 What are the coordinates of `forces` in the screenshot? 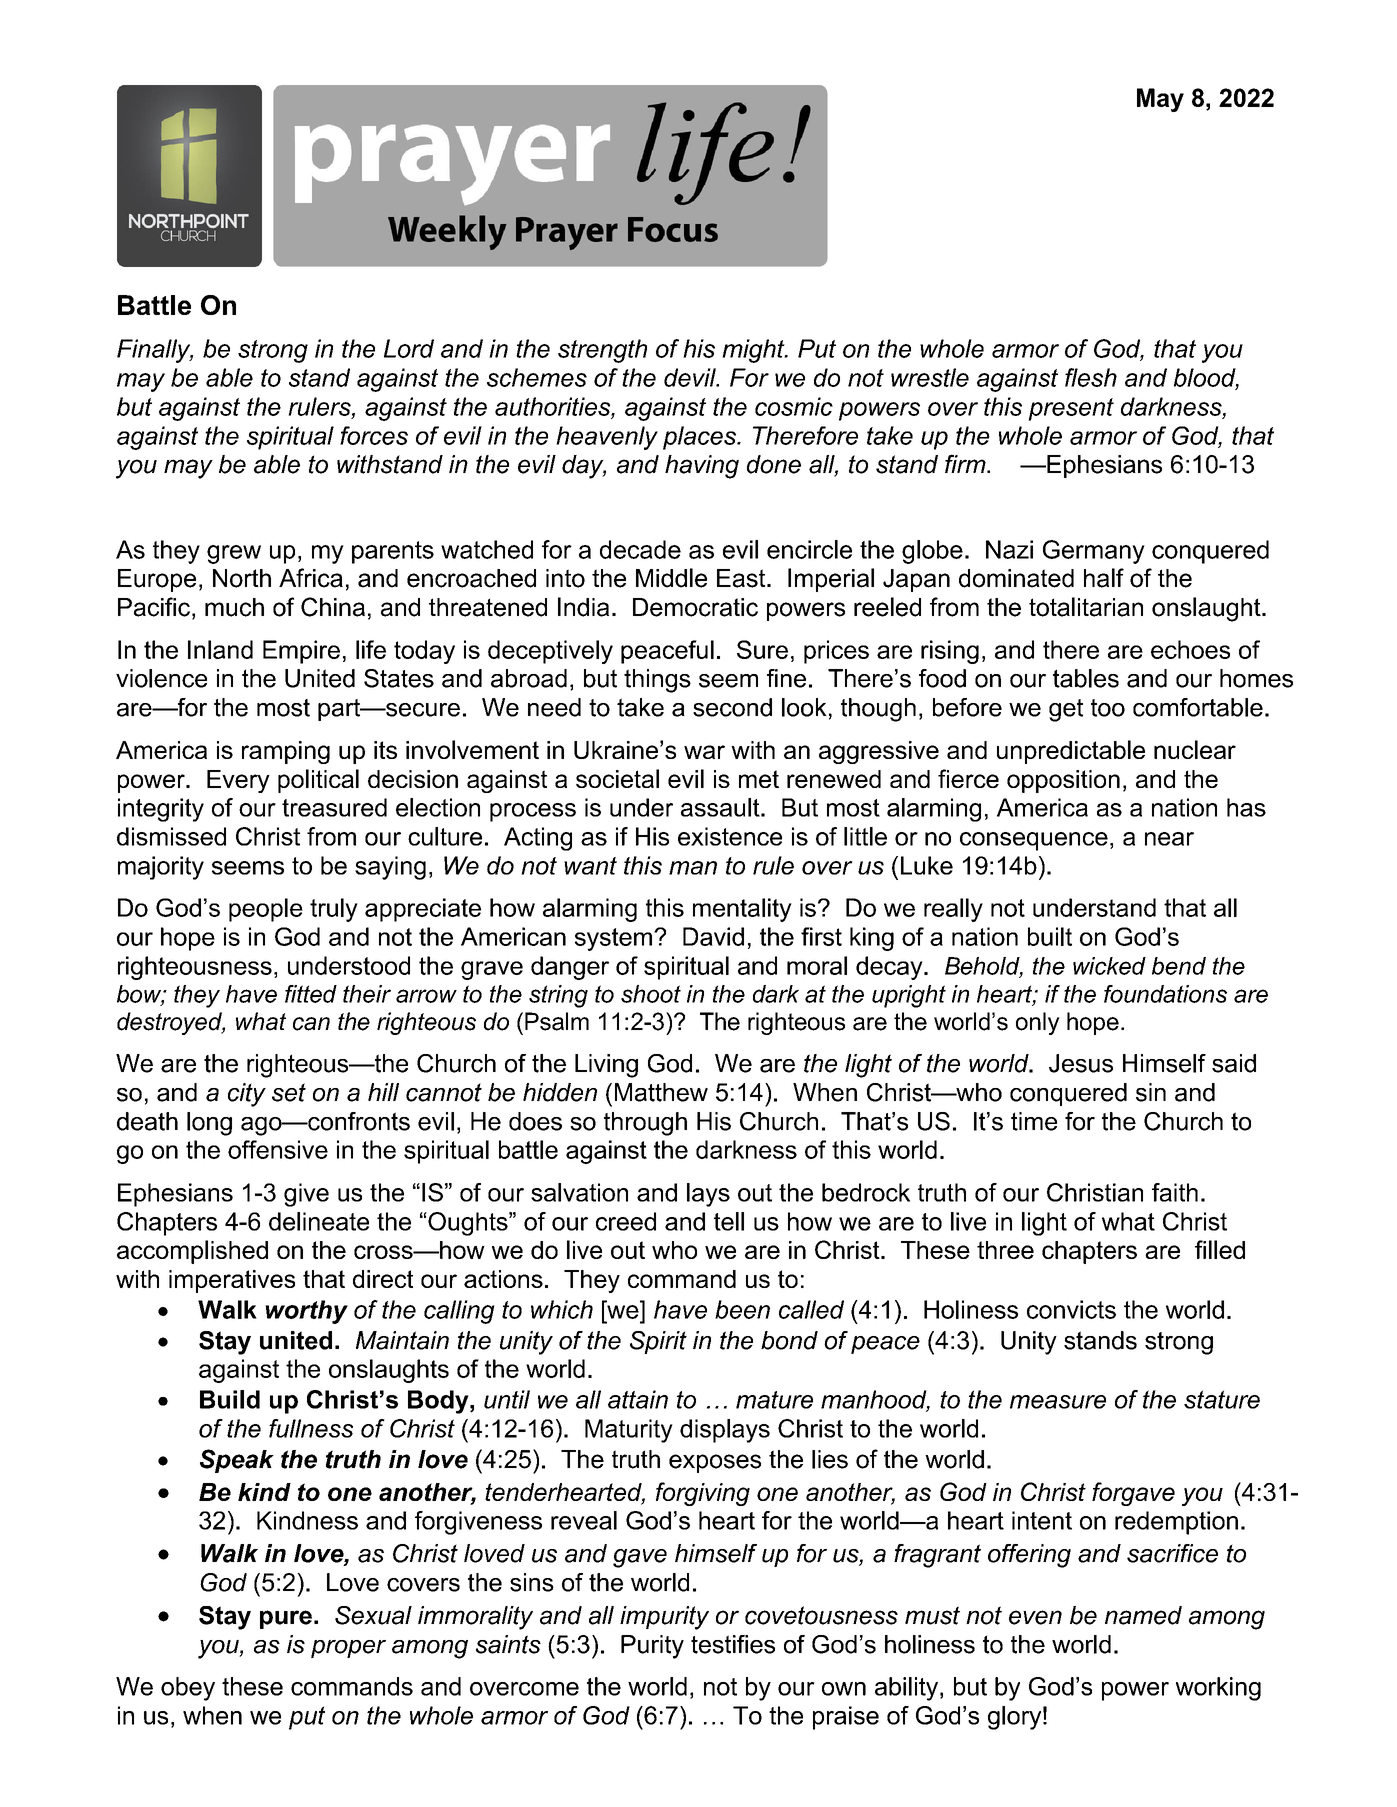 It's located at (374, 435).
